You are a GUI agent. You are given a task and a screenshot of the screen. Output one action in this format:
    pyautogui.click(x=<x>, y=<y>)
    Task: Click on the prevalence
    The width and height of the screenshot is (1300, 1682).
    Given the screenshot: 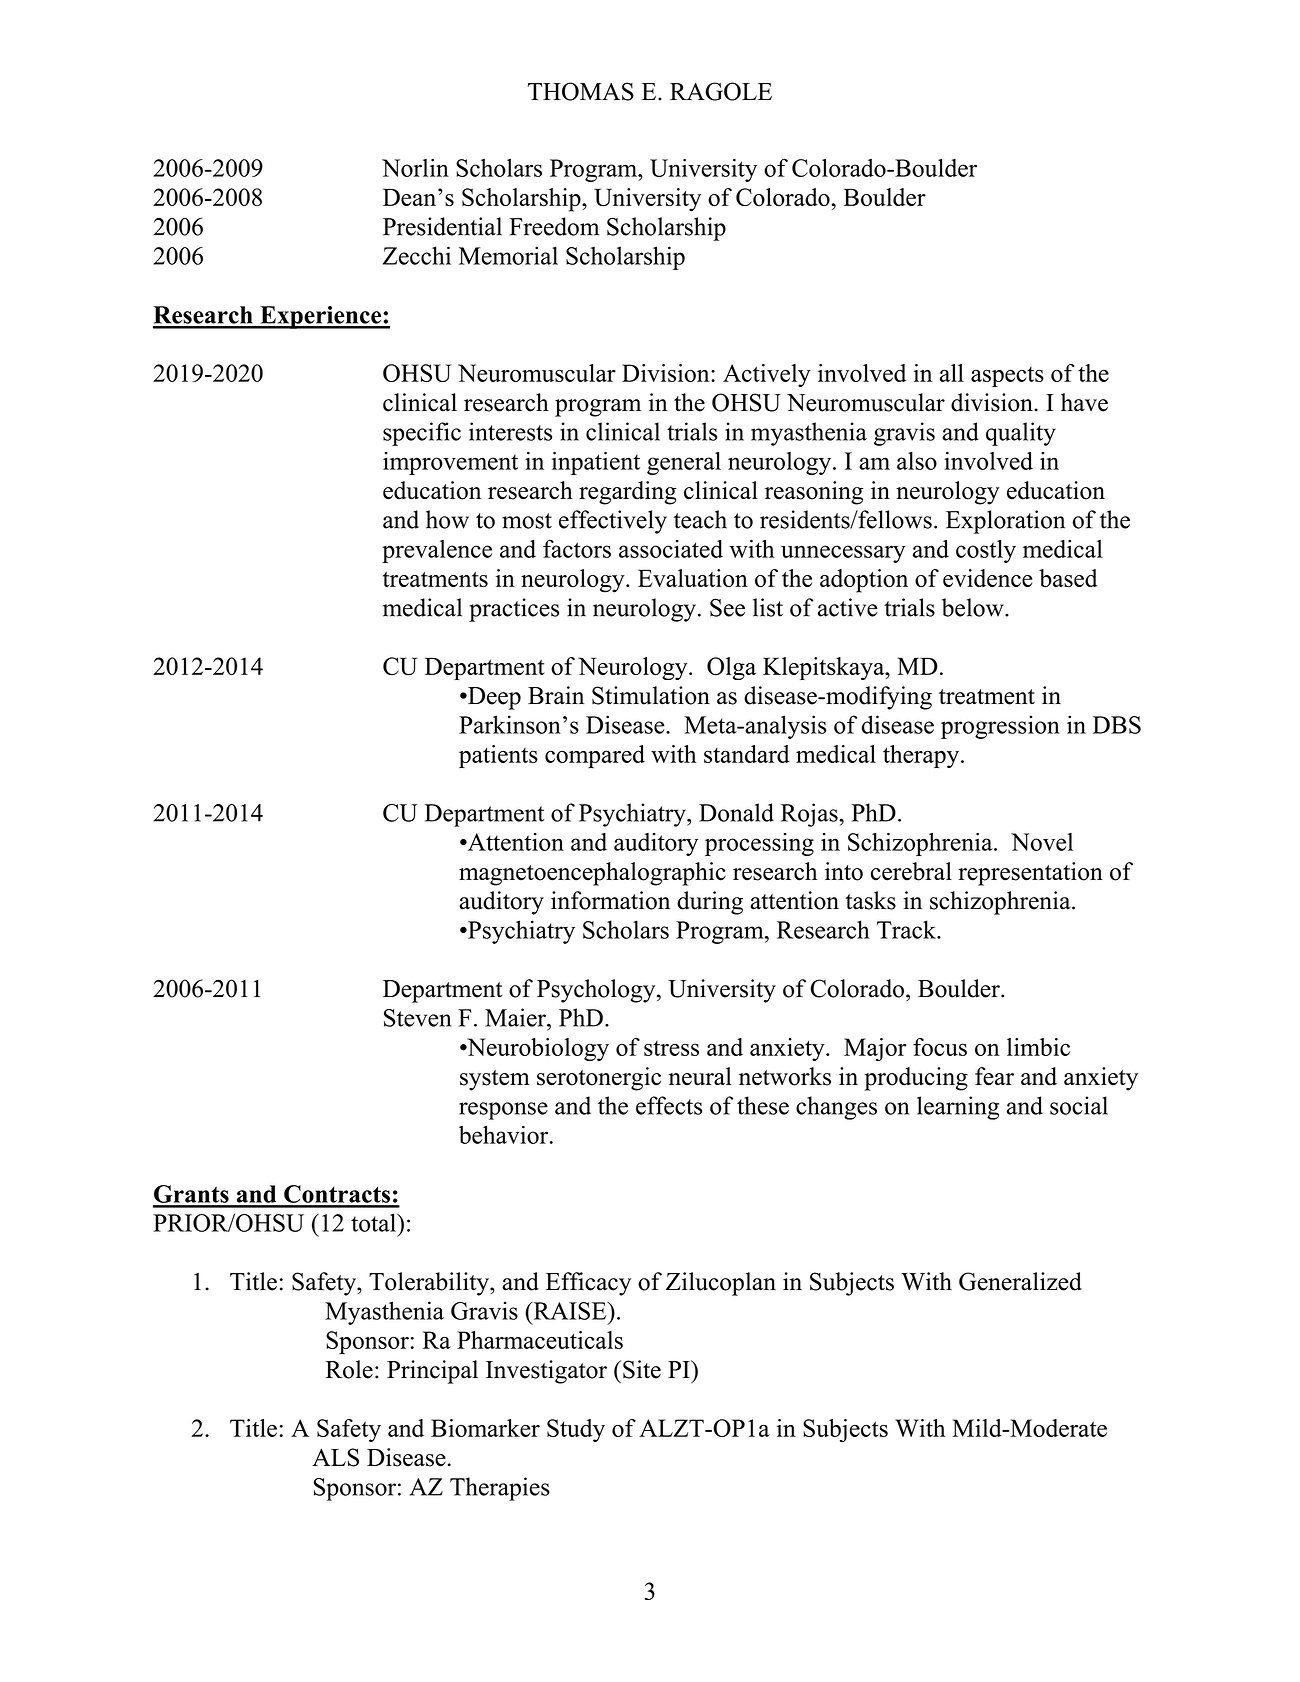 What is the action you would take?
    pyautogui.click(x=437, y=551)
